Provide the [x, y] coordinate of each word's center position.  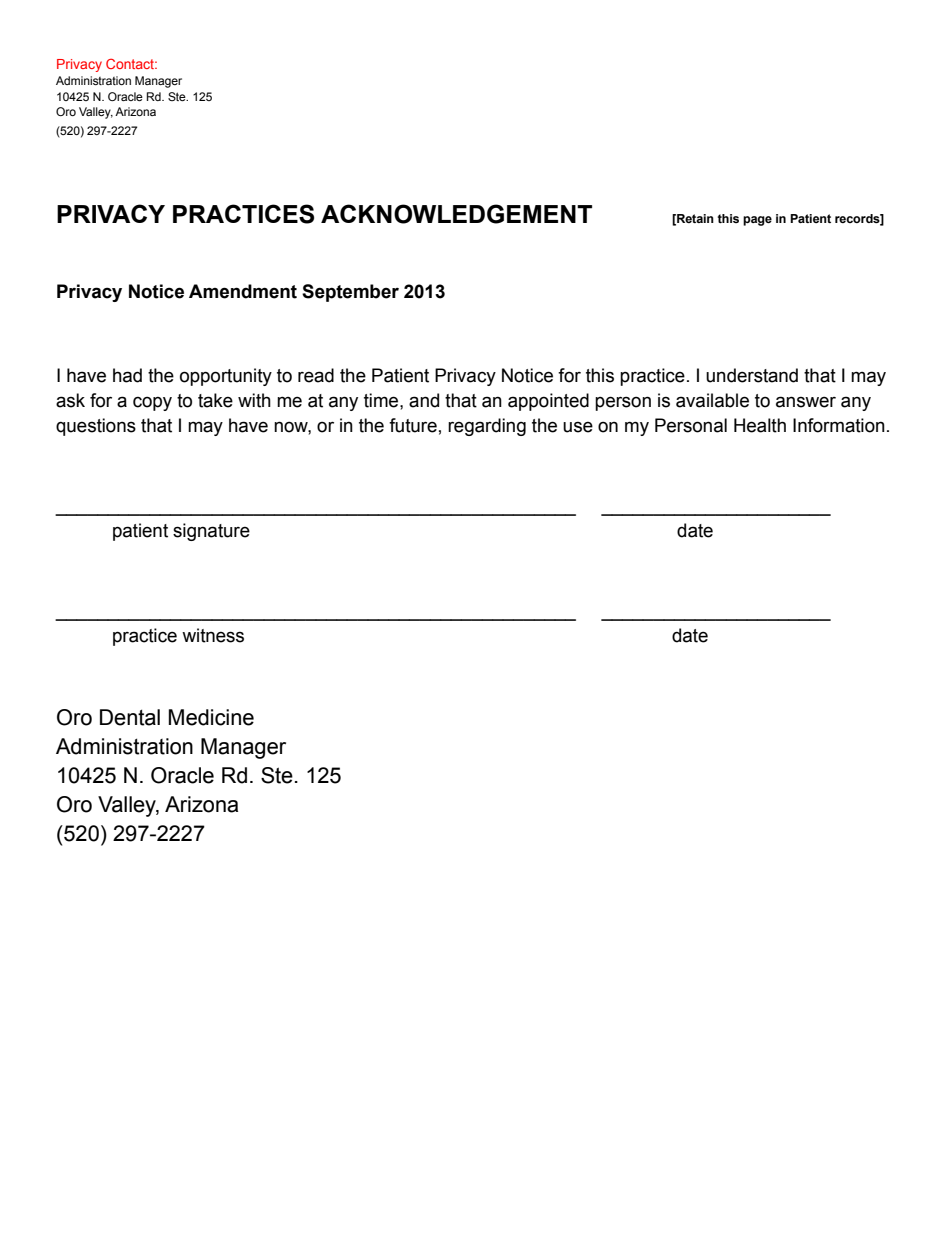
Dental [130, 717]
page [757, 221]
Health [760, 425]
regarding [487, 427]
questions [96, 427]
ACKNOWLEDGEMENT [456, 214]
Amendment [243, 291]
